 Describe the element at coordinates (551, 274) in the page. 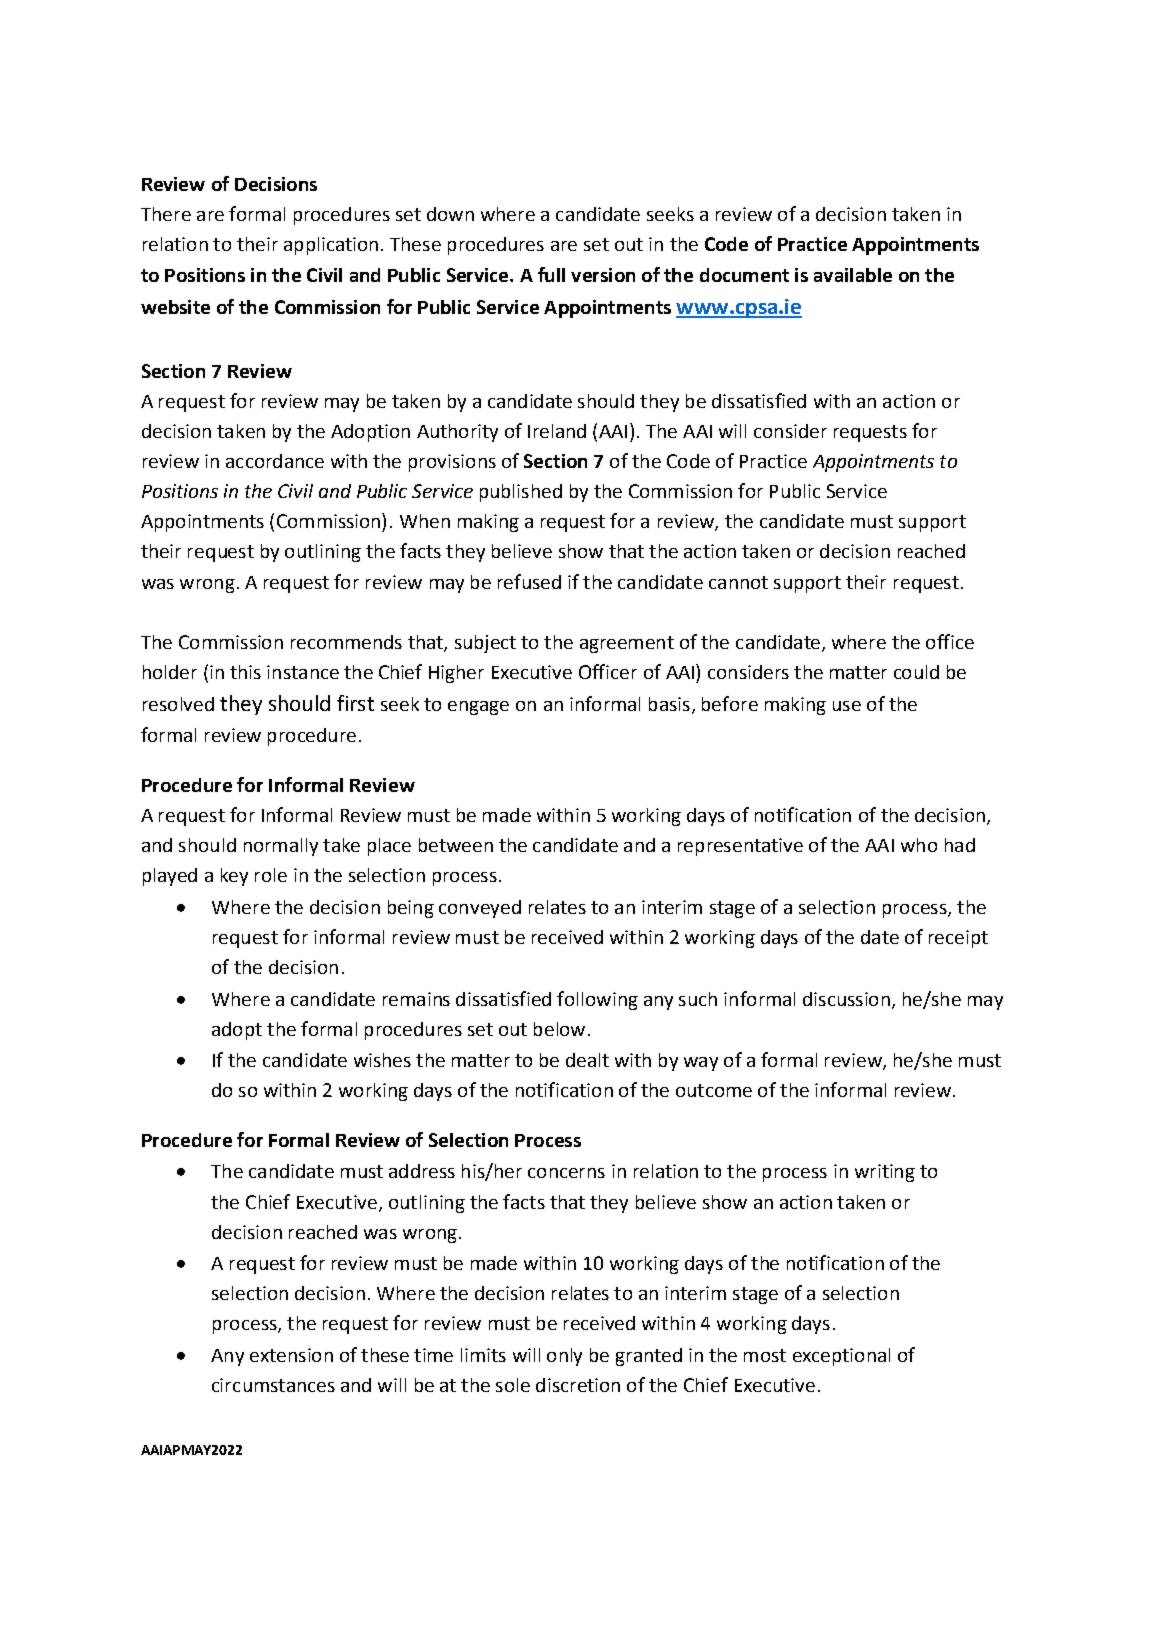

I see `full` at that location.
